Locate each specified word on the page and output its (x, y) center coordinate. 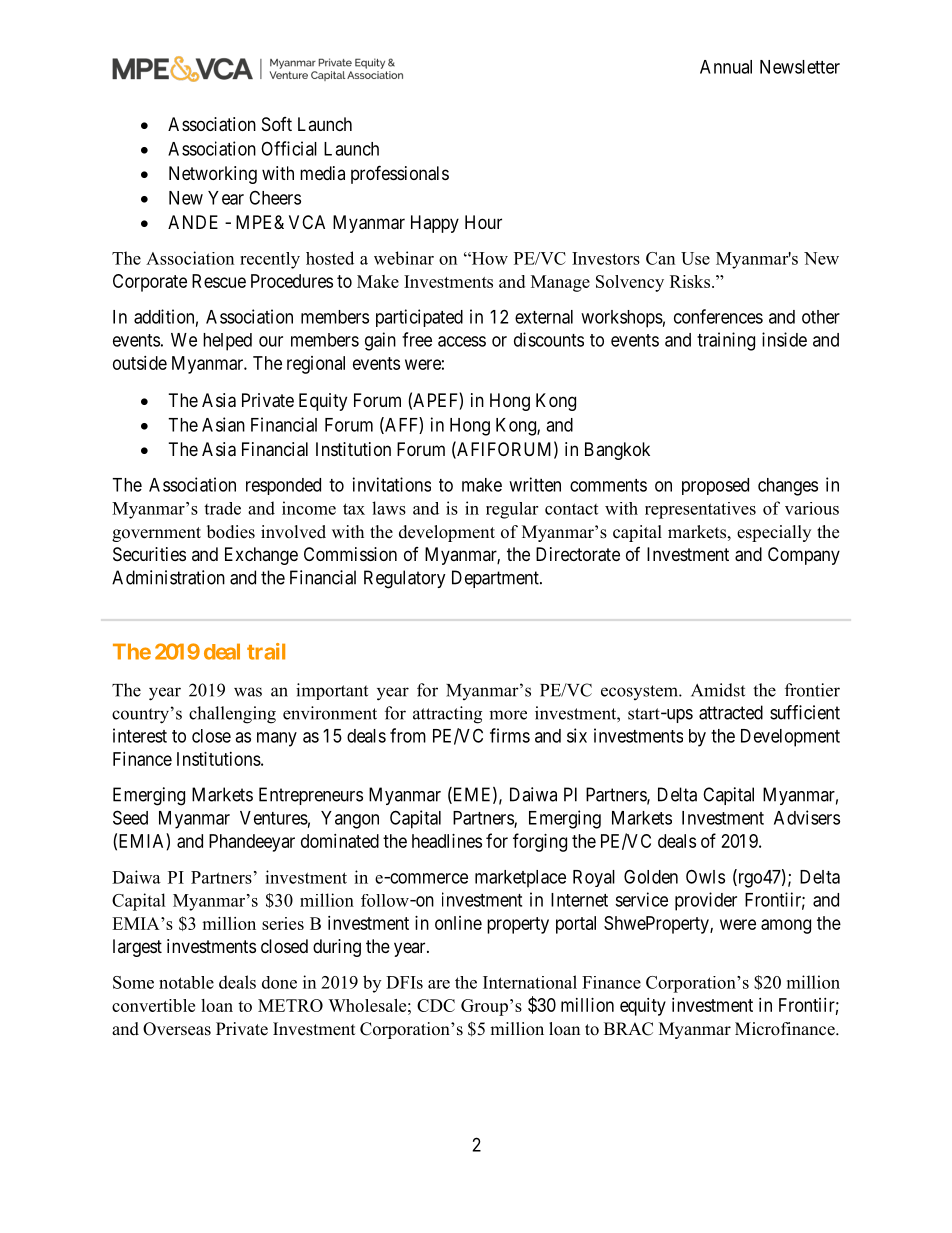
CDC (436, 1005)
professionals (400, 174)
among (786, 926)
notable (186, 982)
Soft (277, 124)
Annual (726, 67)
